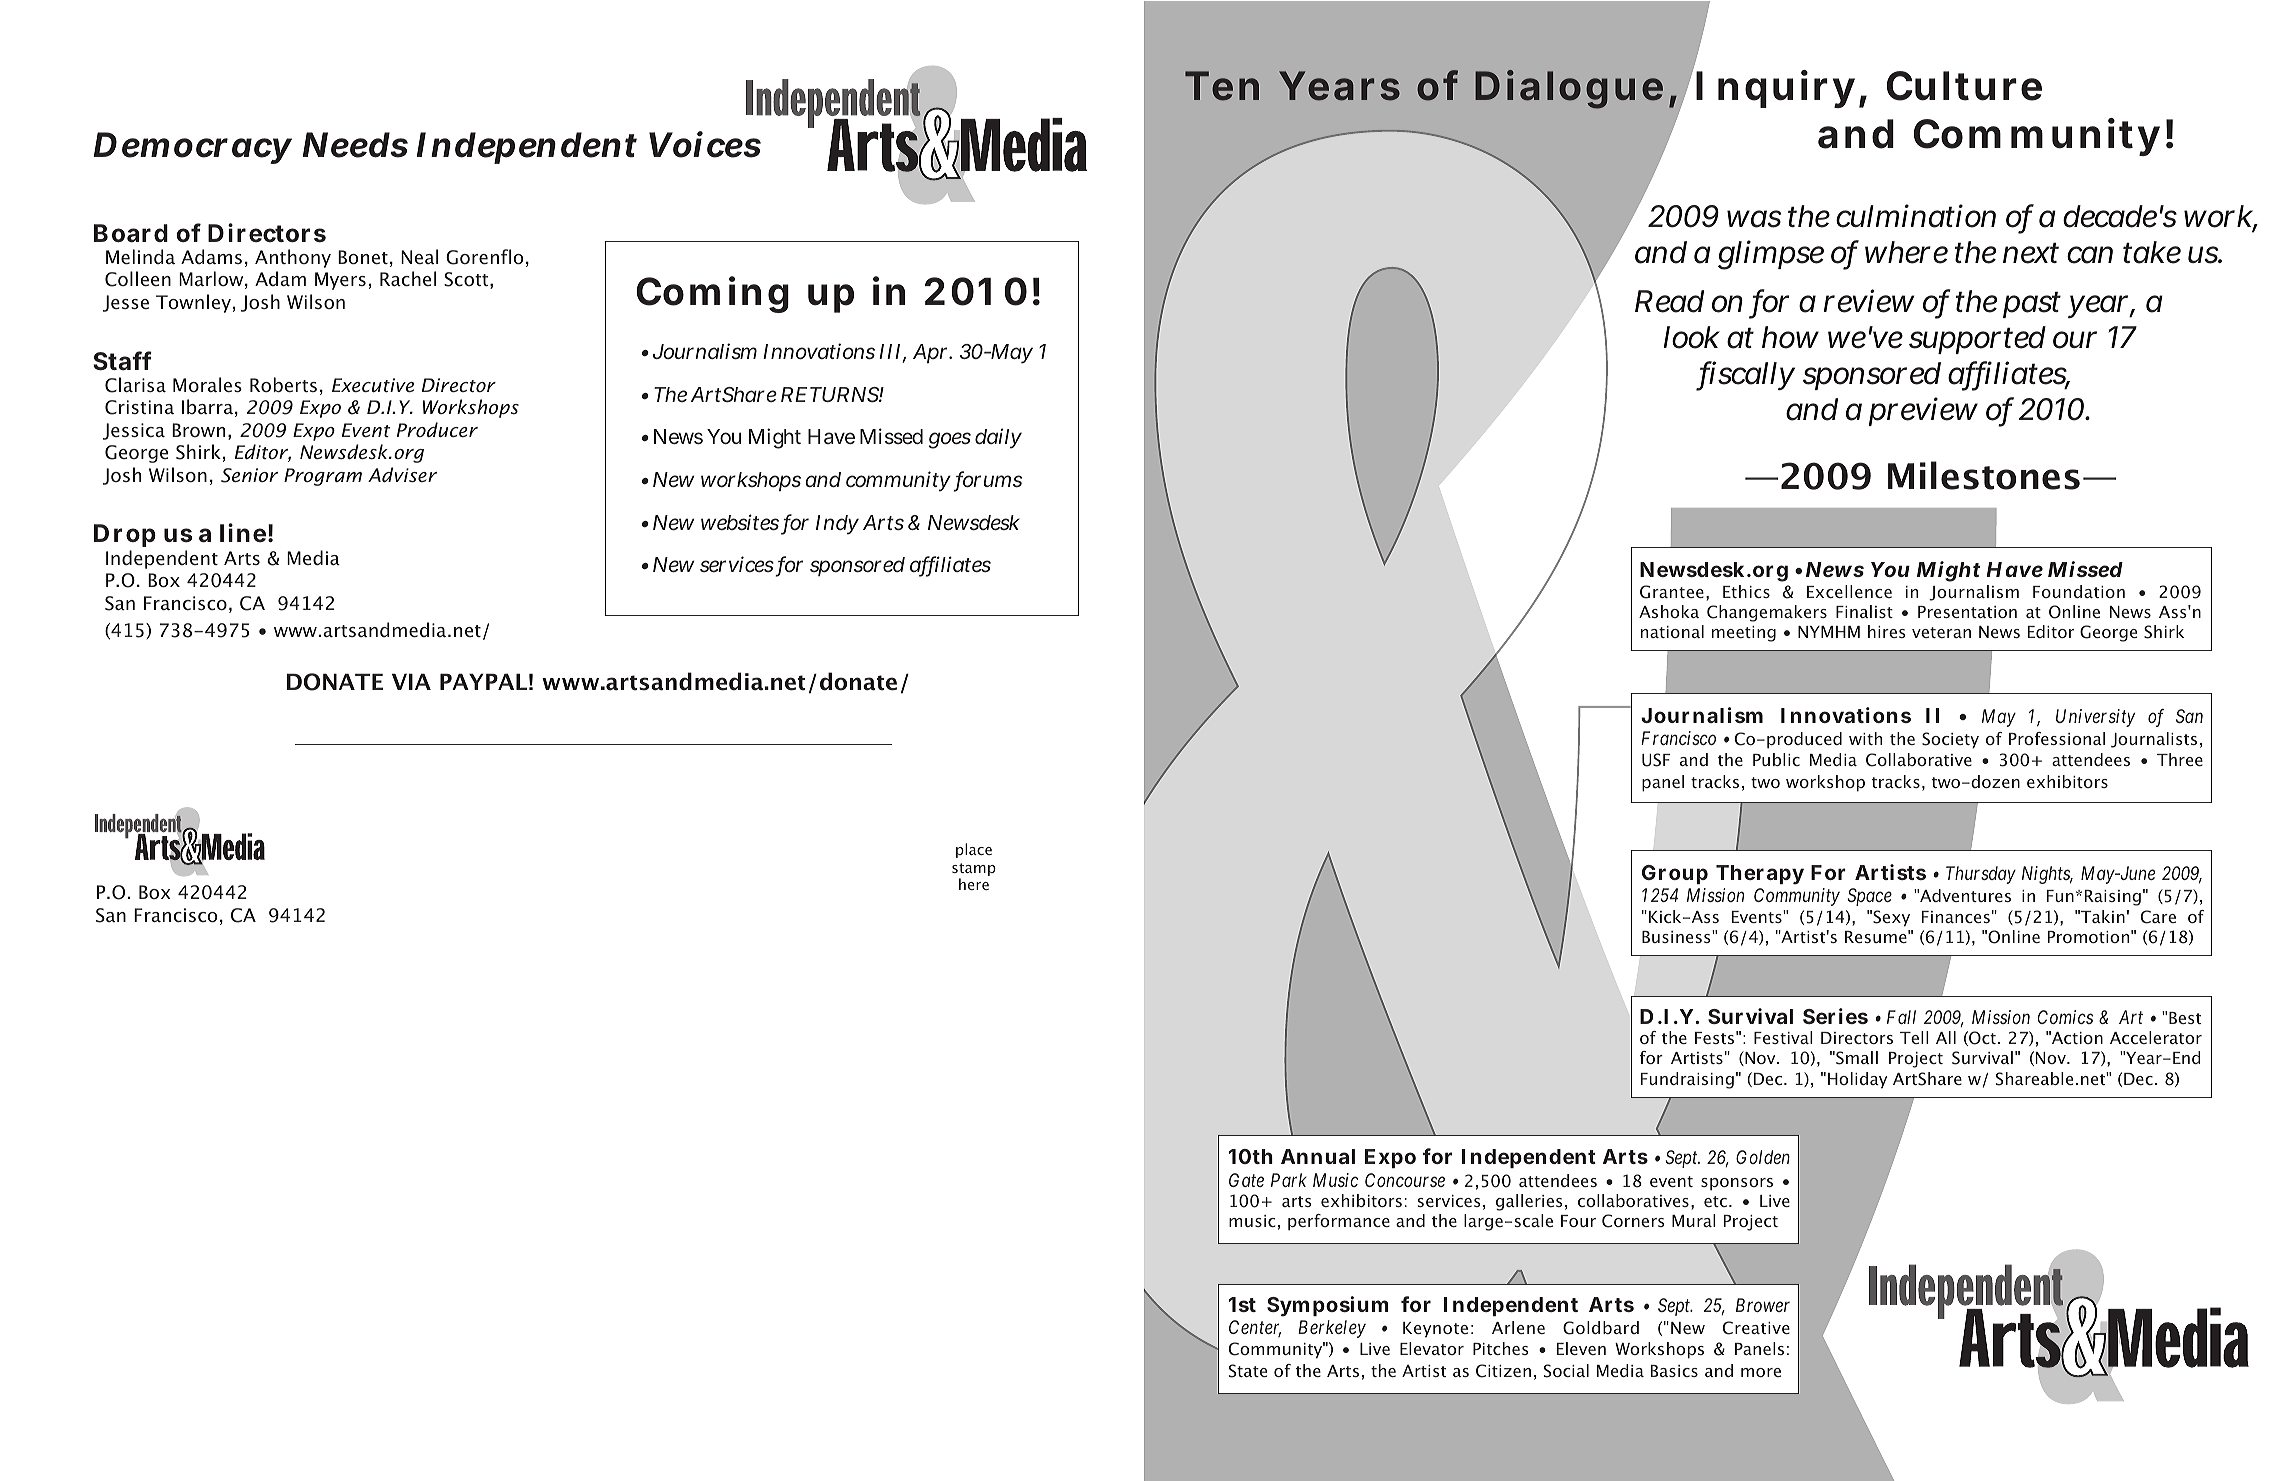  Describe the element at coordinates (988, 480) in the image. I see `forums` at that location.
